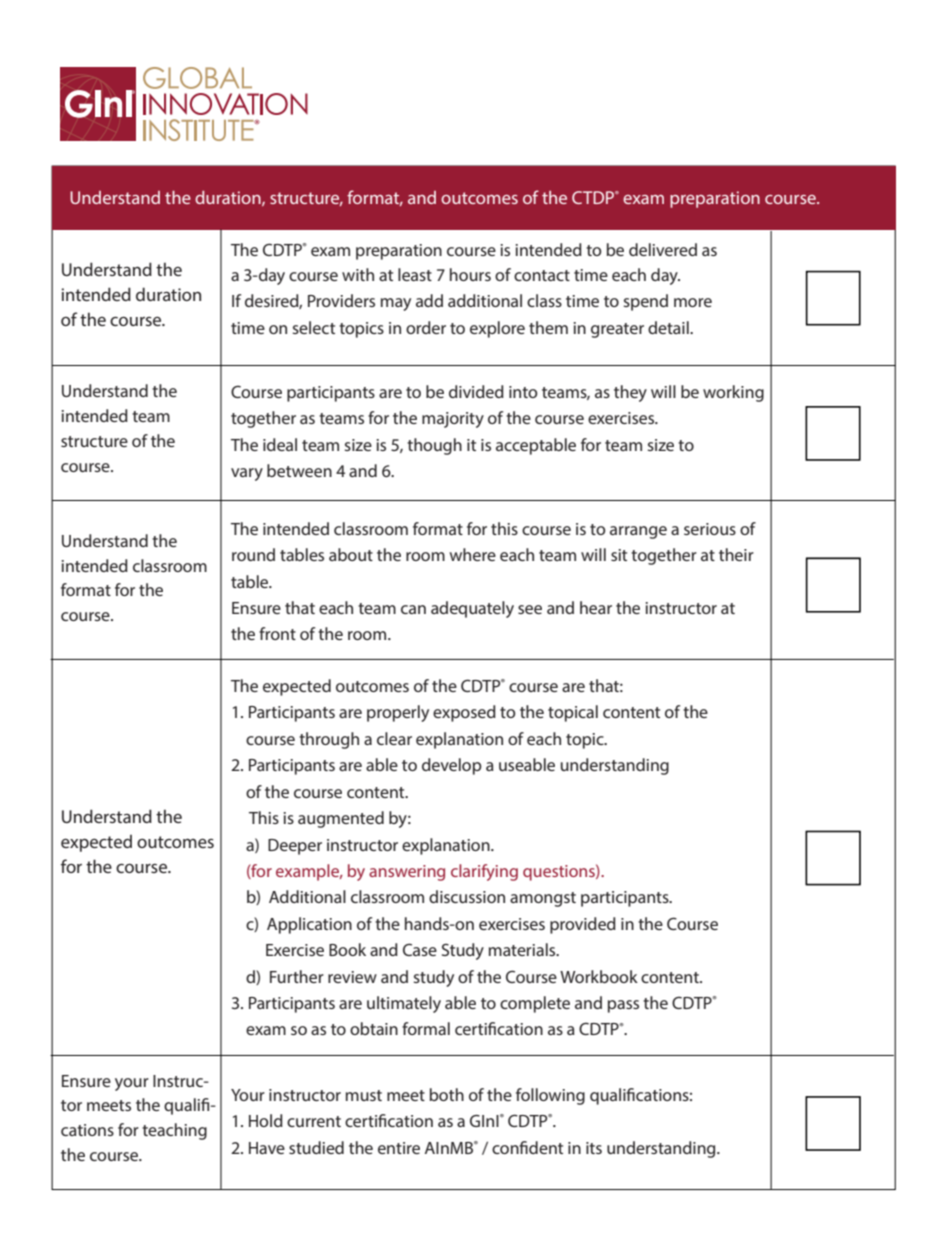  I want to click on hours, so click(470, 274).
